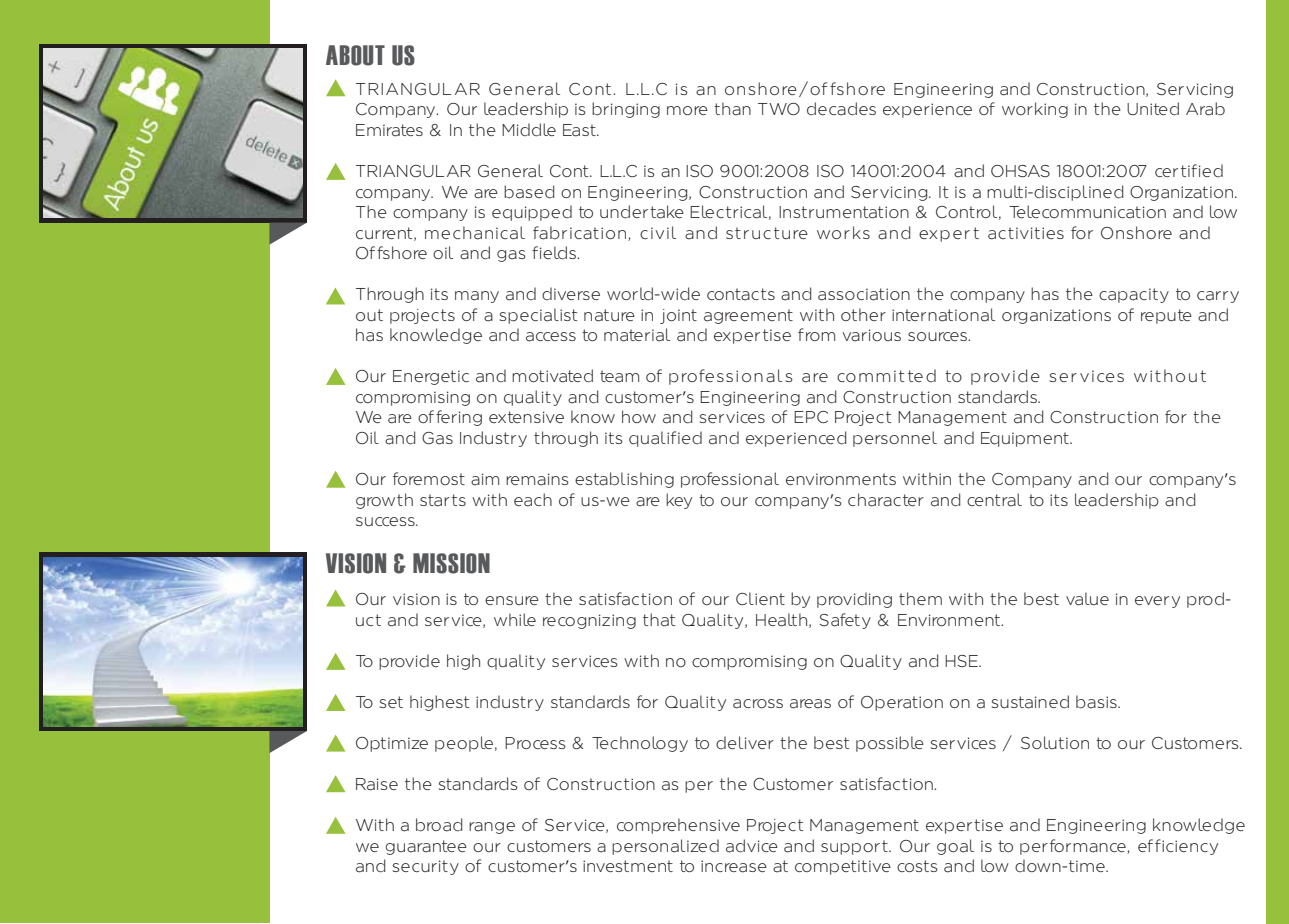 The width and height of the image is (1289, 924). Describe the element at coordinates (451, 563) in the image. I see `MISSION` at that location.
